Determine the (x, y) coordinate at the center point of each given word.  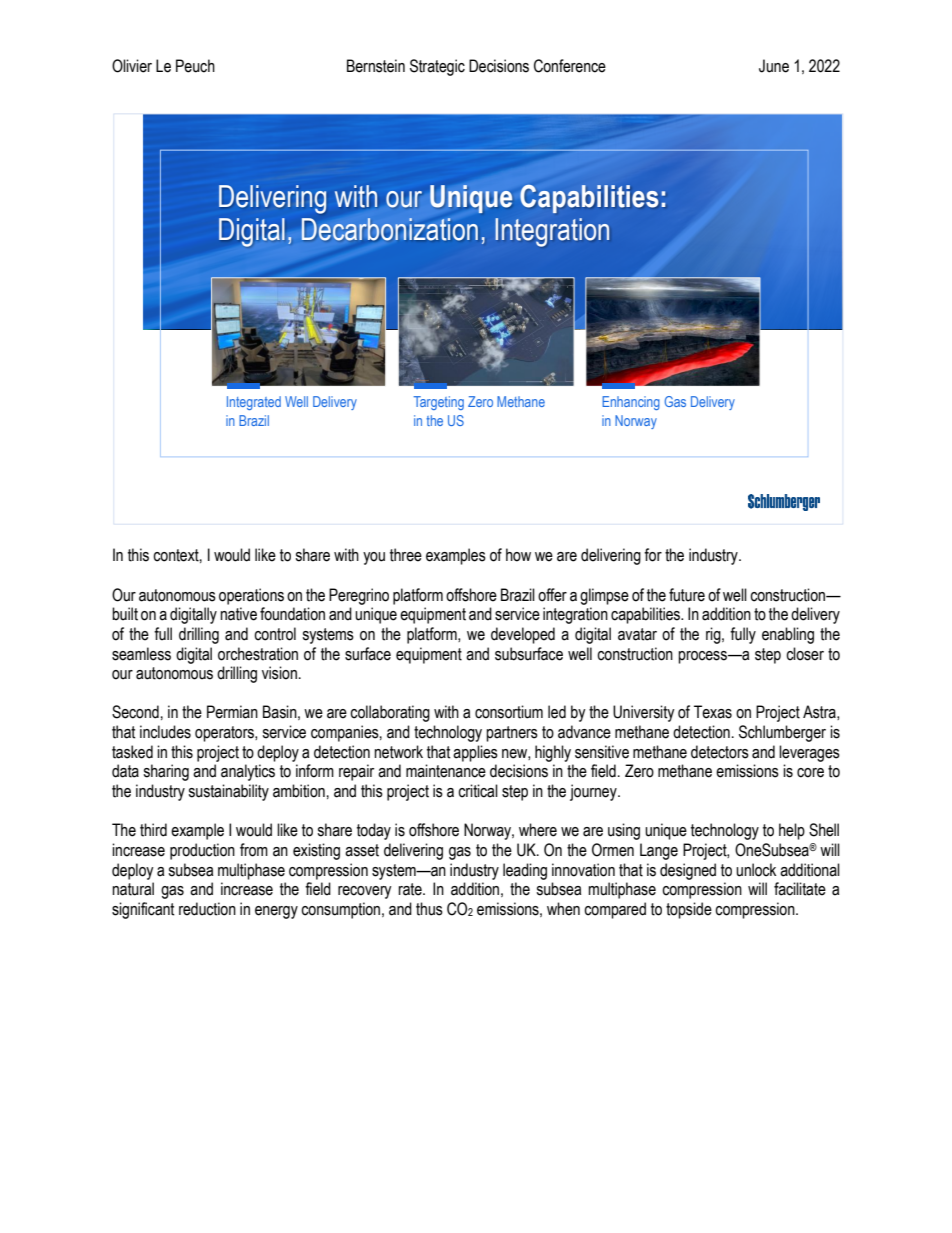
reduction (207, 909)
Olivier (132, 66)
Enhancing (631, 403)
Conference (570, 66)
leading (525, 871)
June (774, 66)
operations (251, 596)
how (518, 555)
